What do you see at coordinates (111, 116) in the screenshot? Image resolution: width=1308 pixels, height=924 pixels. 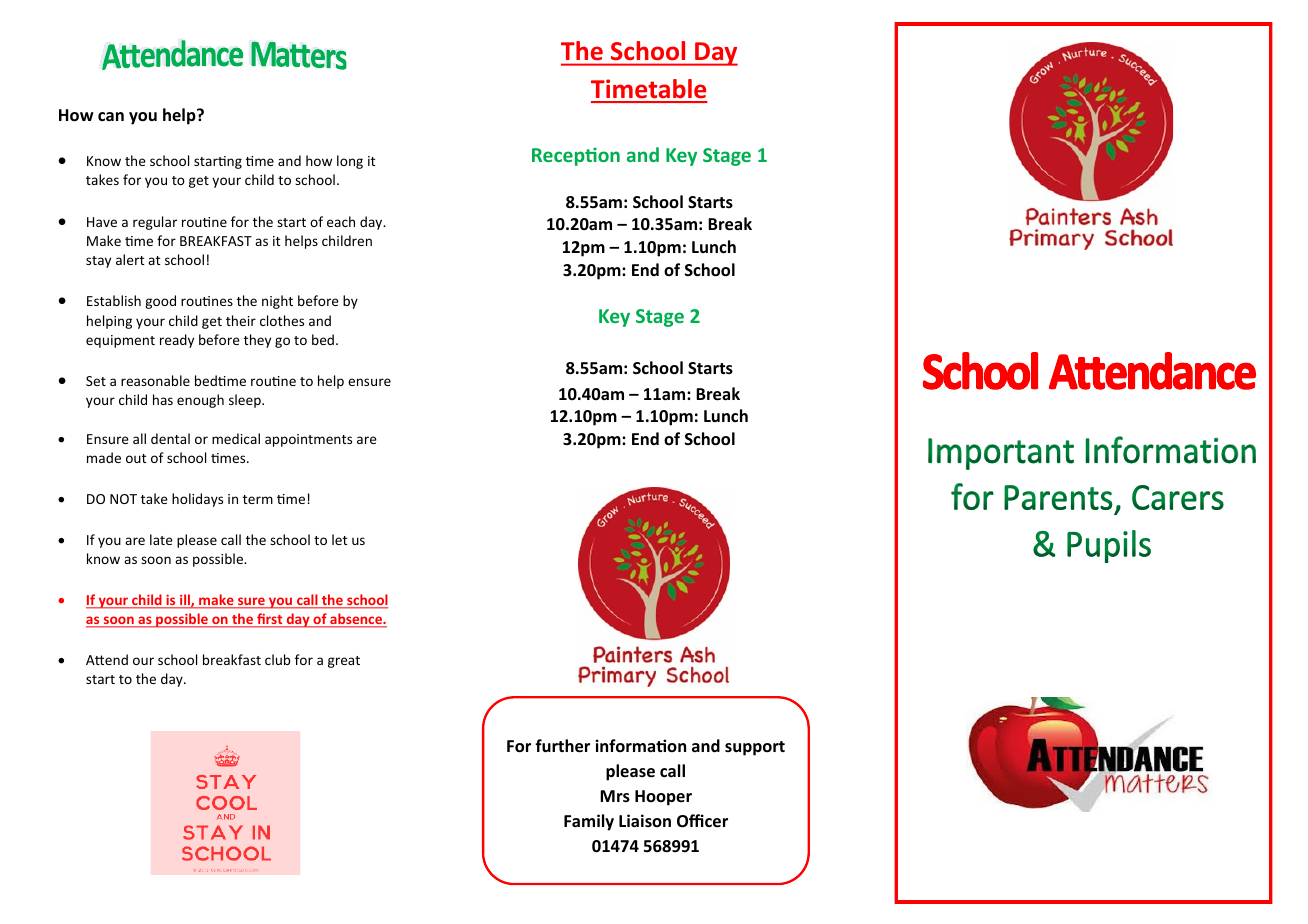 I see `can` at bounding box center [111, 116].
